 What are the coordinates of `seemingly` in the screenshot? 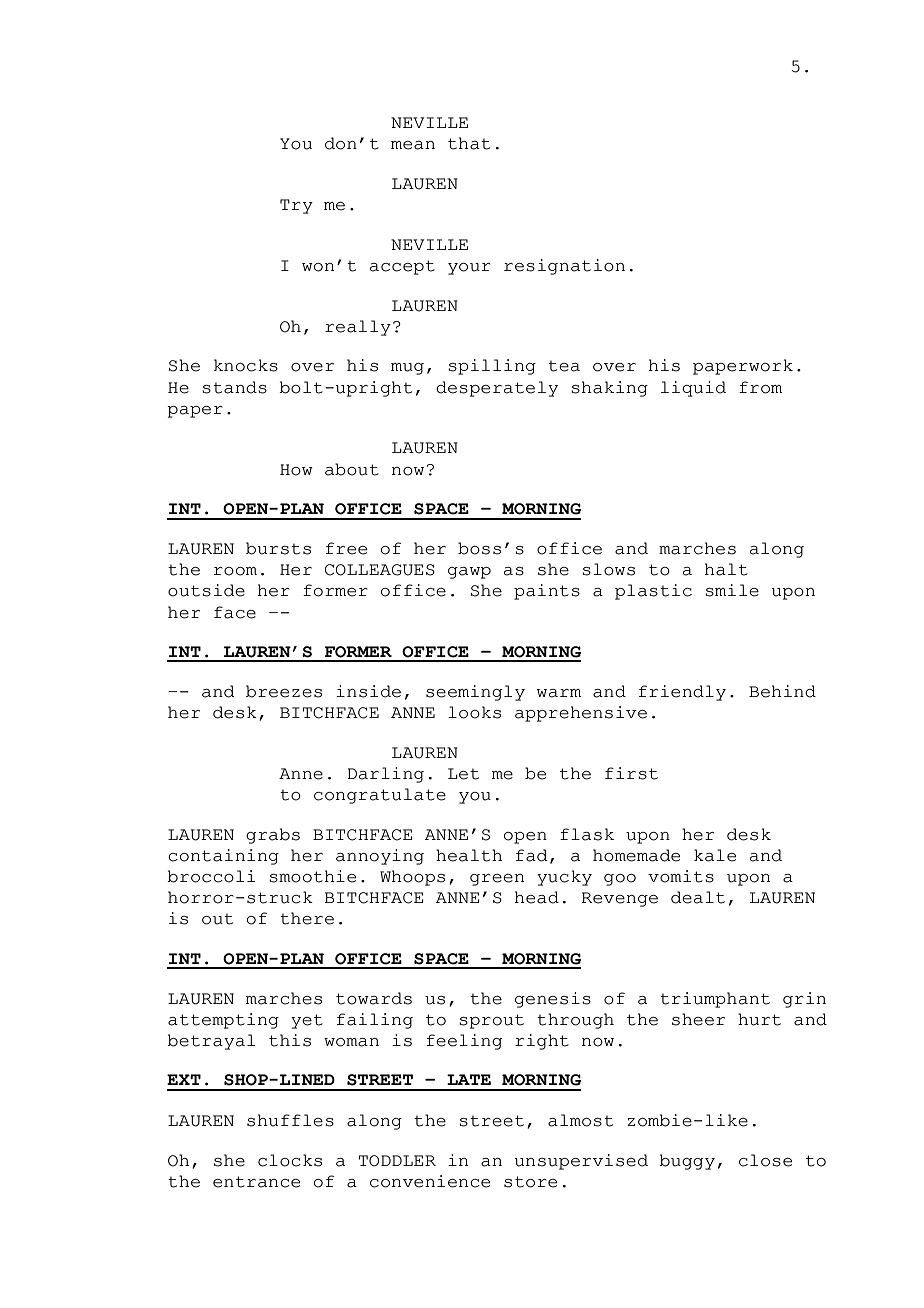 It's located at (475, 693).
